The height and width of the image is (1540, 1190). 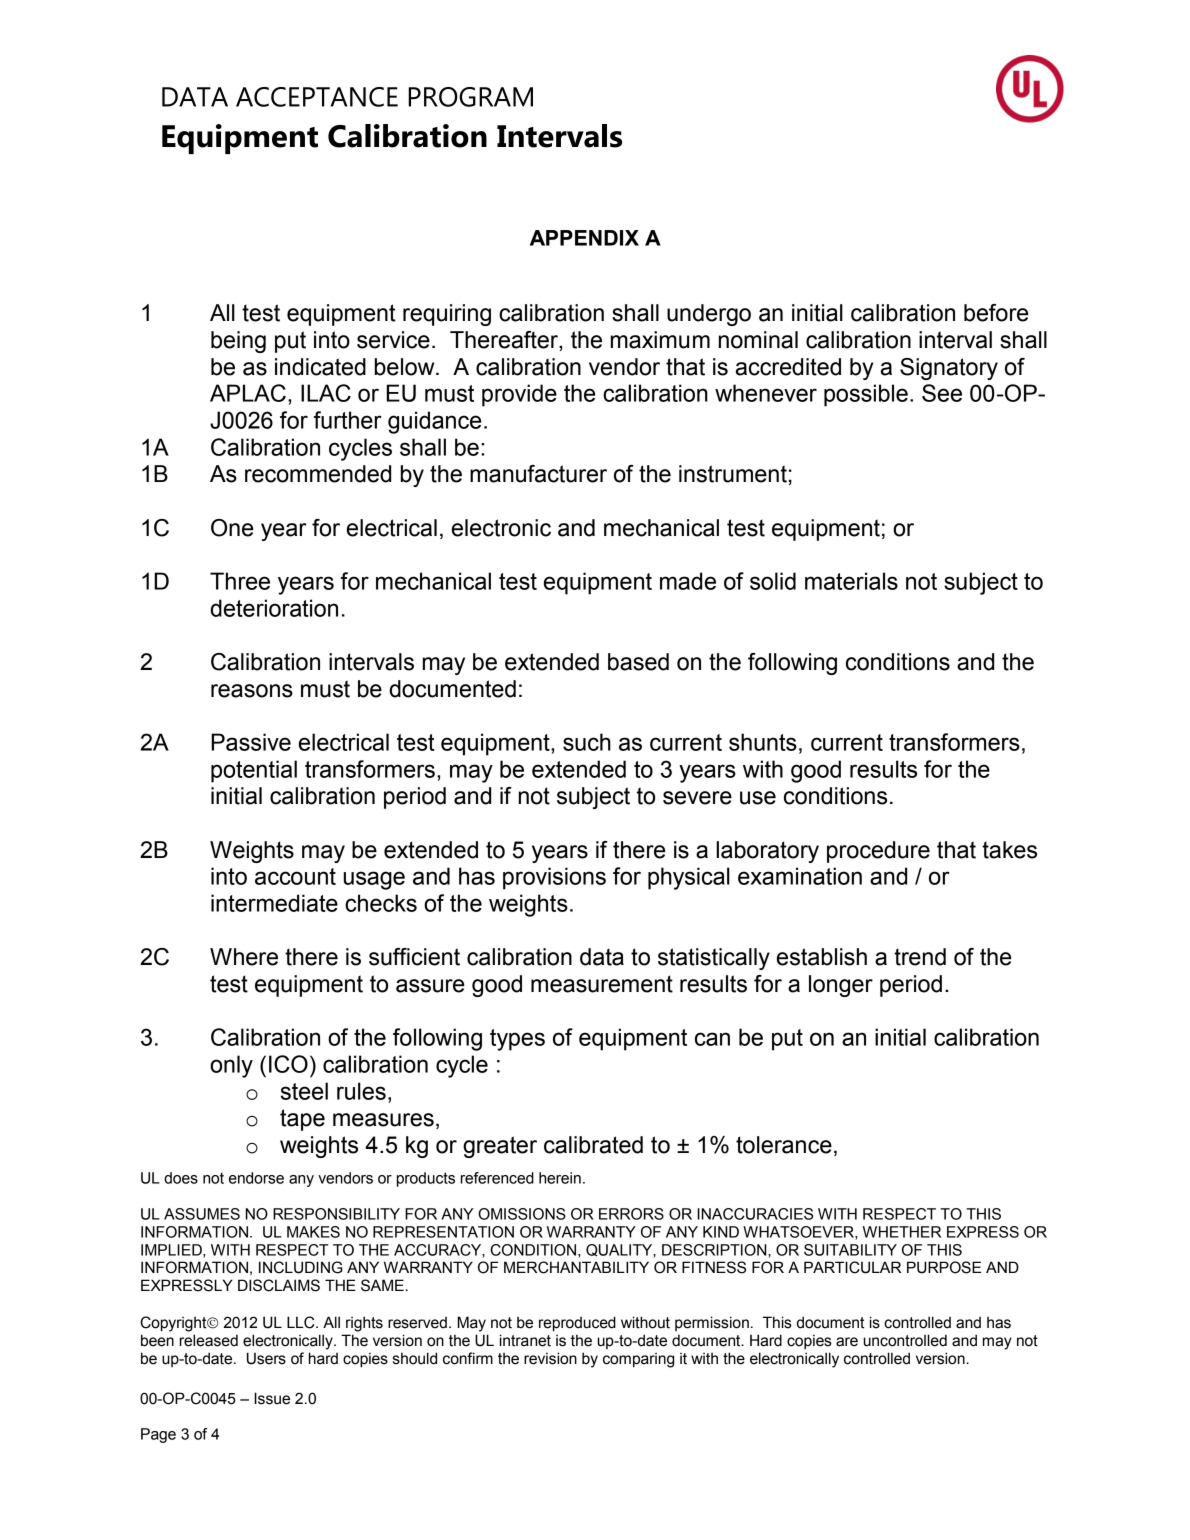 I want to click on Issue, so click(x=272, y=1398).
